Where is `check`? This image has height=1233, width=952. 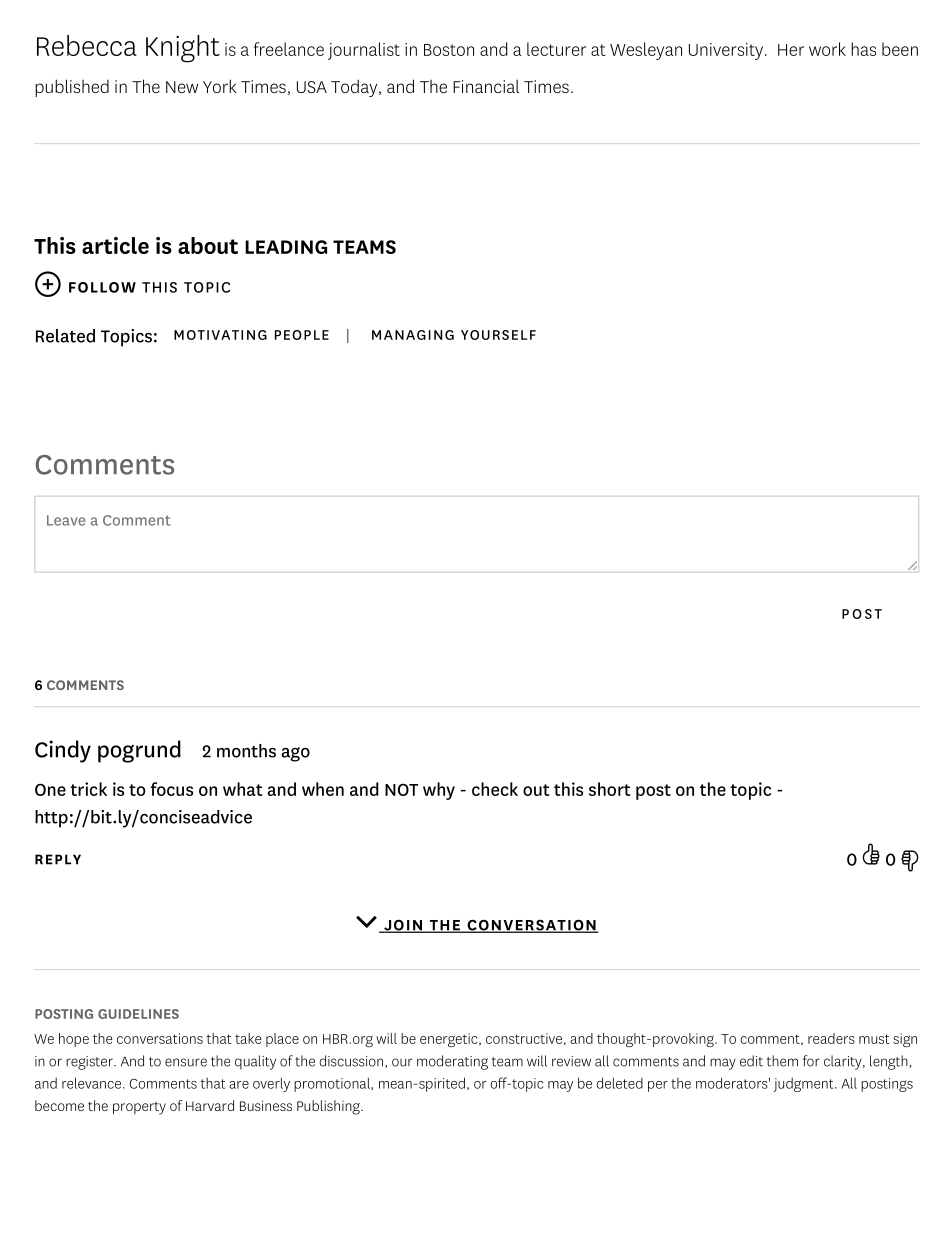 check is located at coordinates (495, 789).
